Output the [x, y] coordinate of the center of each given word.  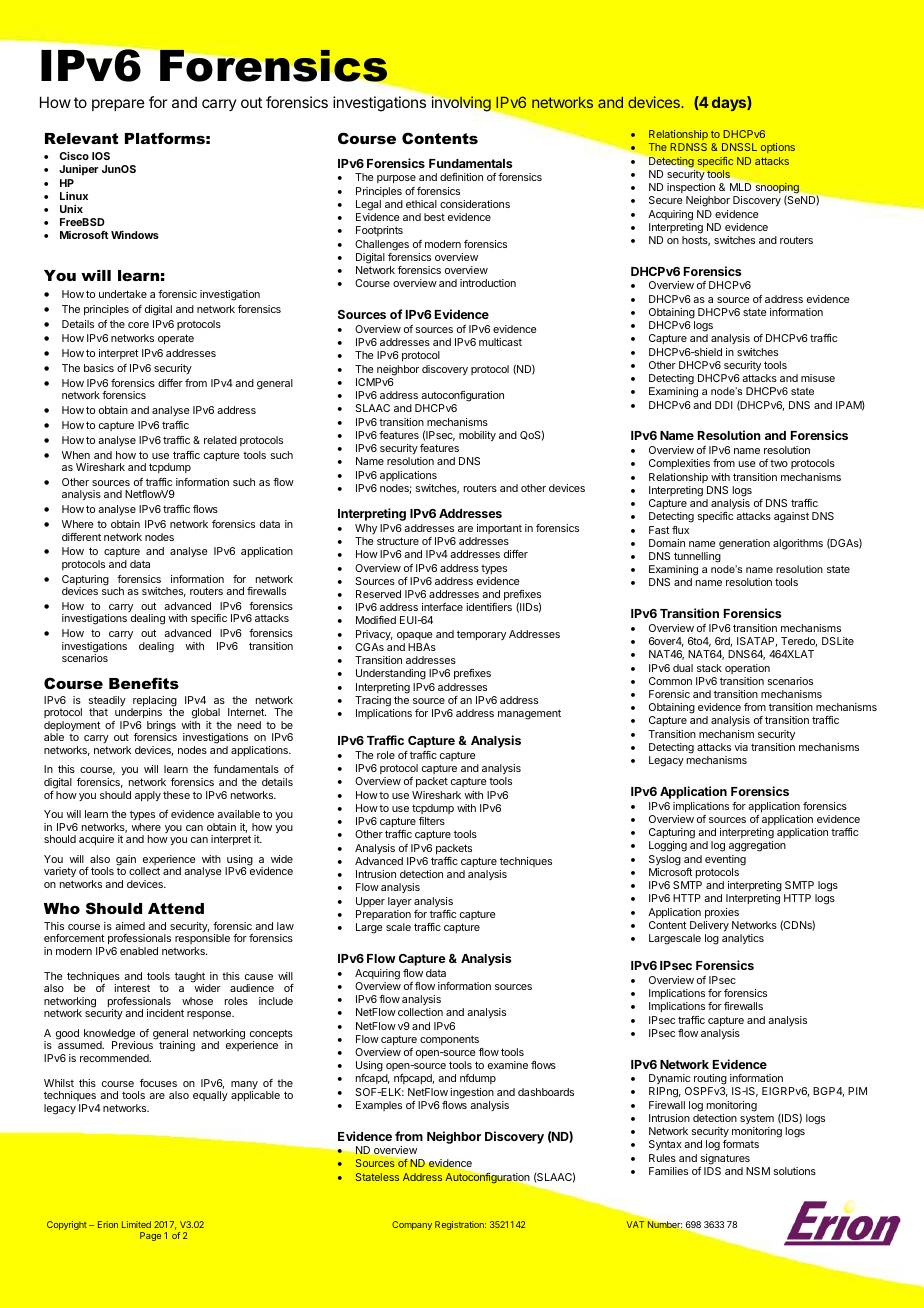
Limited [136, 1224]
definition [461, 177]
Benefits [144, 683]
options [778, 148]
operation [747, 669]
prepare [118, 105]
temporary [481, 635]
